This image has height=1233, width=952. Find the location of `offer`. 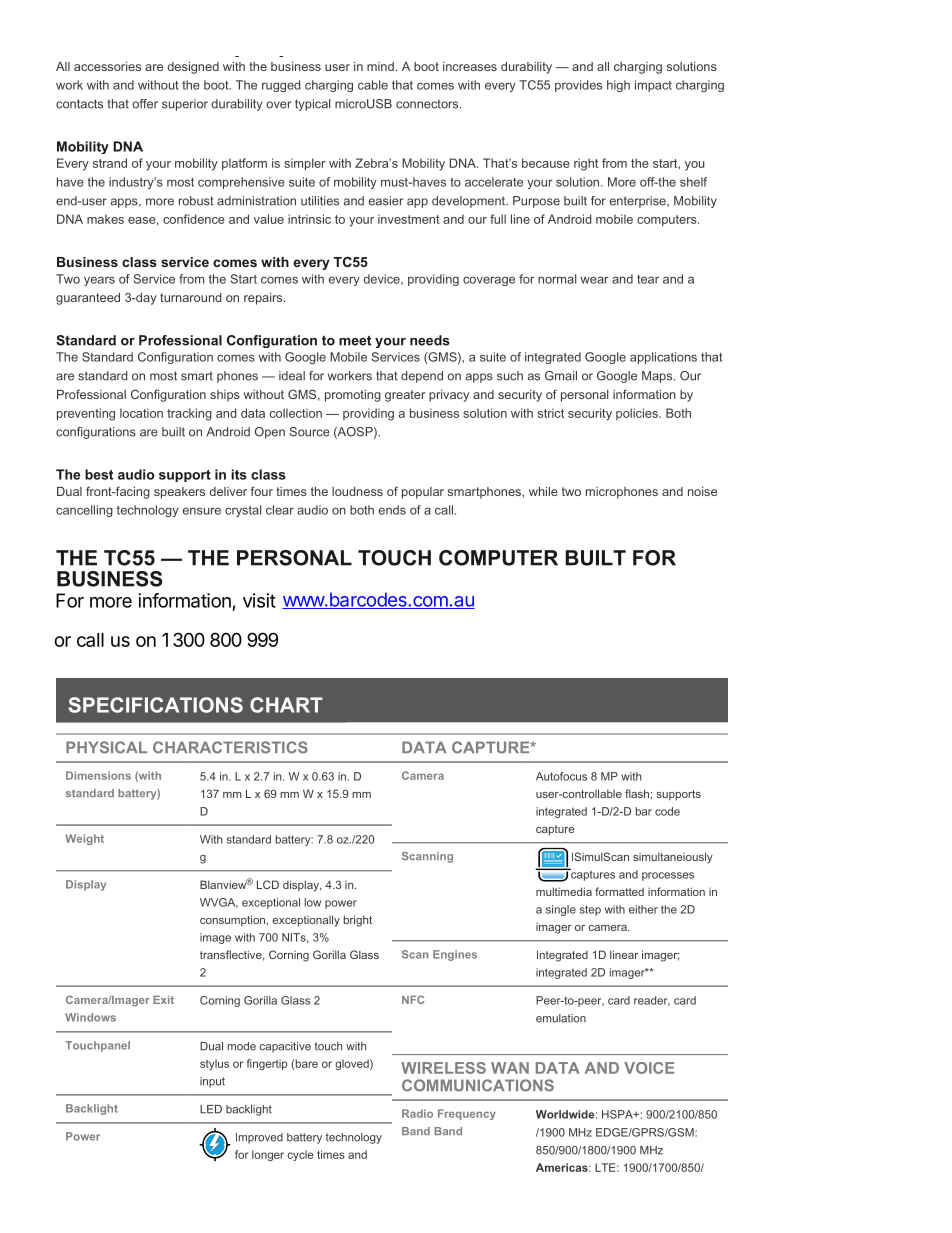

offer is located at coordinates (145, 104).
